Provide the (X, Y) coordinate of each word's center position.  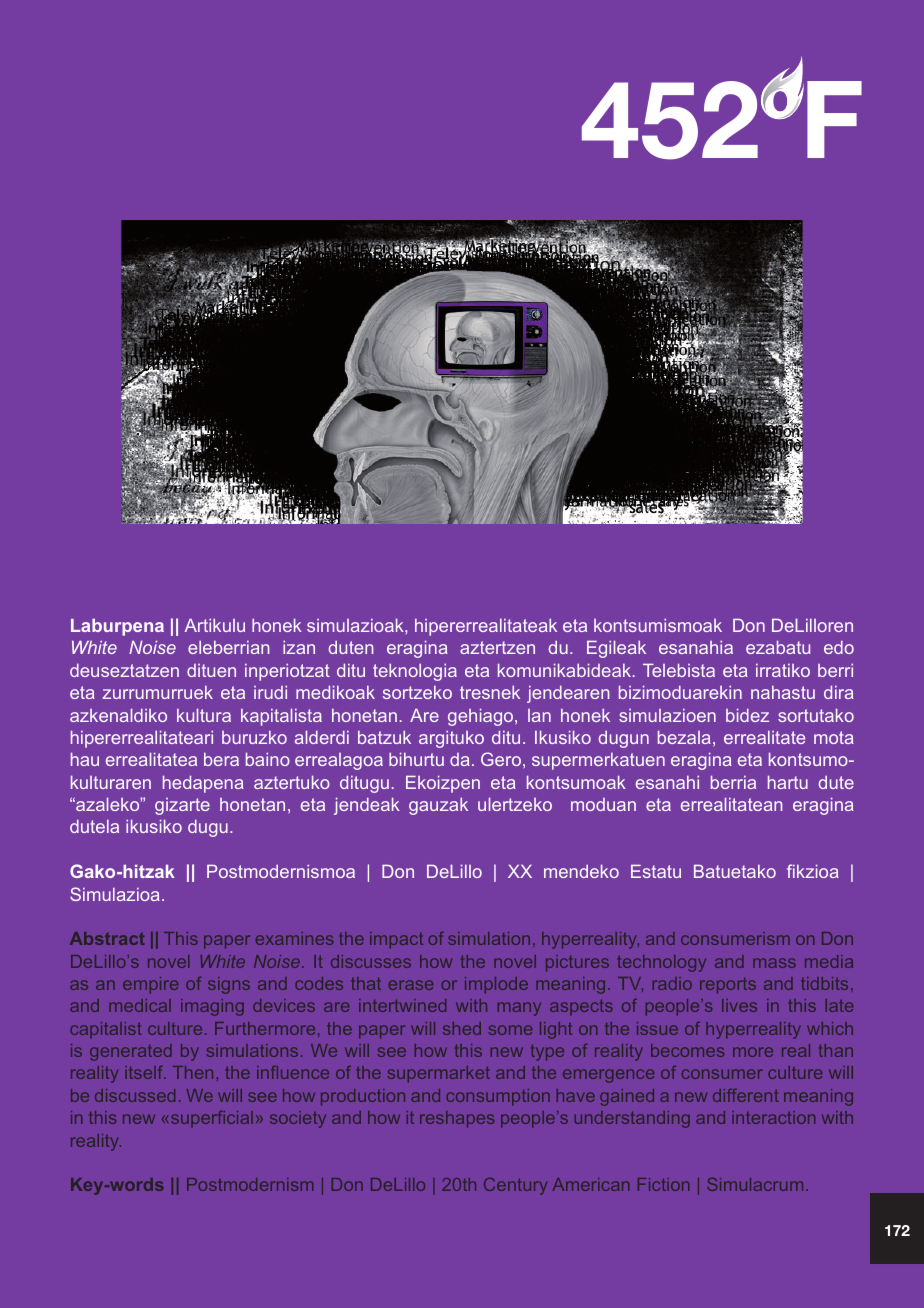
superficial (212, 1119)
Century (515, 1186)
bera (221, 759)
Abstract (107, 938)
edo (839, 647)
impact (396, 940)
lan (539, 715)
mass (774, 963)
